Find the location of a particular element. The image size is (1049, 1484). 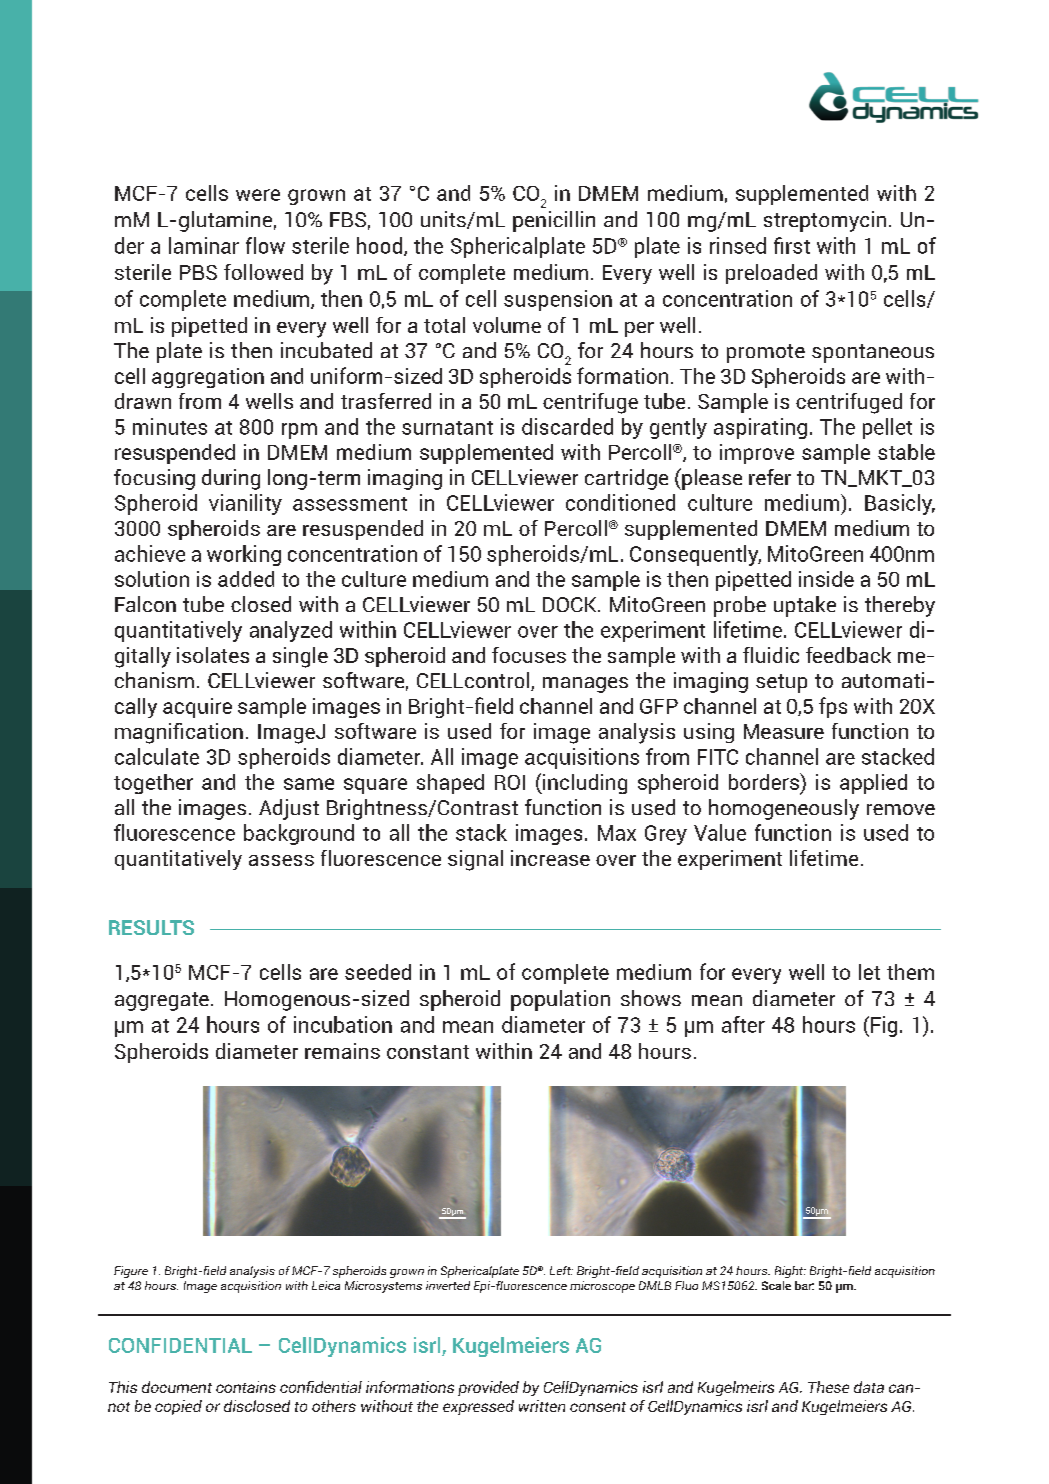

uptake is located at coordinates (805, 606).
